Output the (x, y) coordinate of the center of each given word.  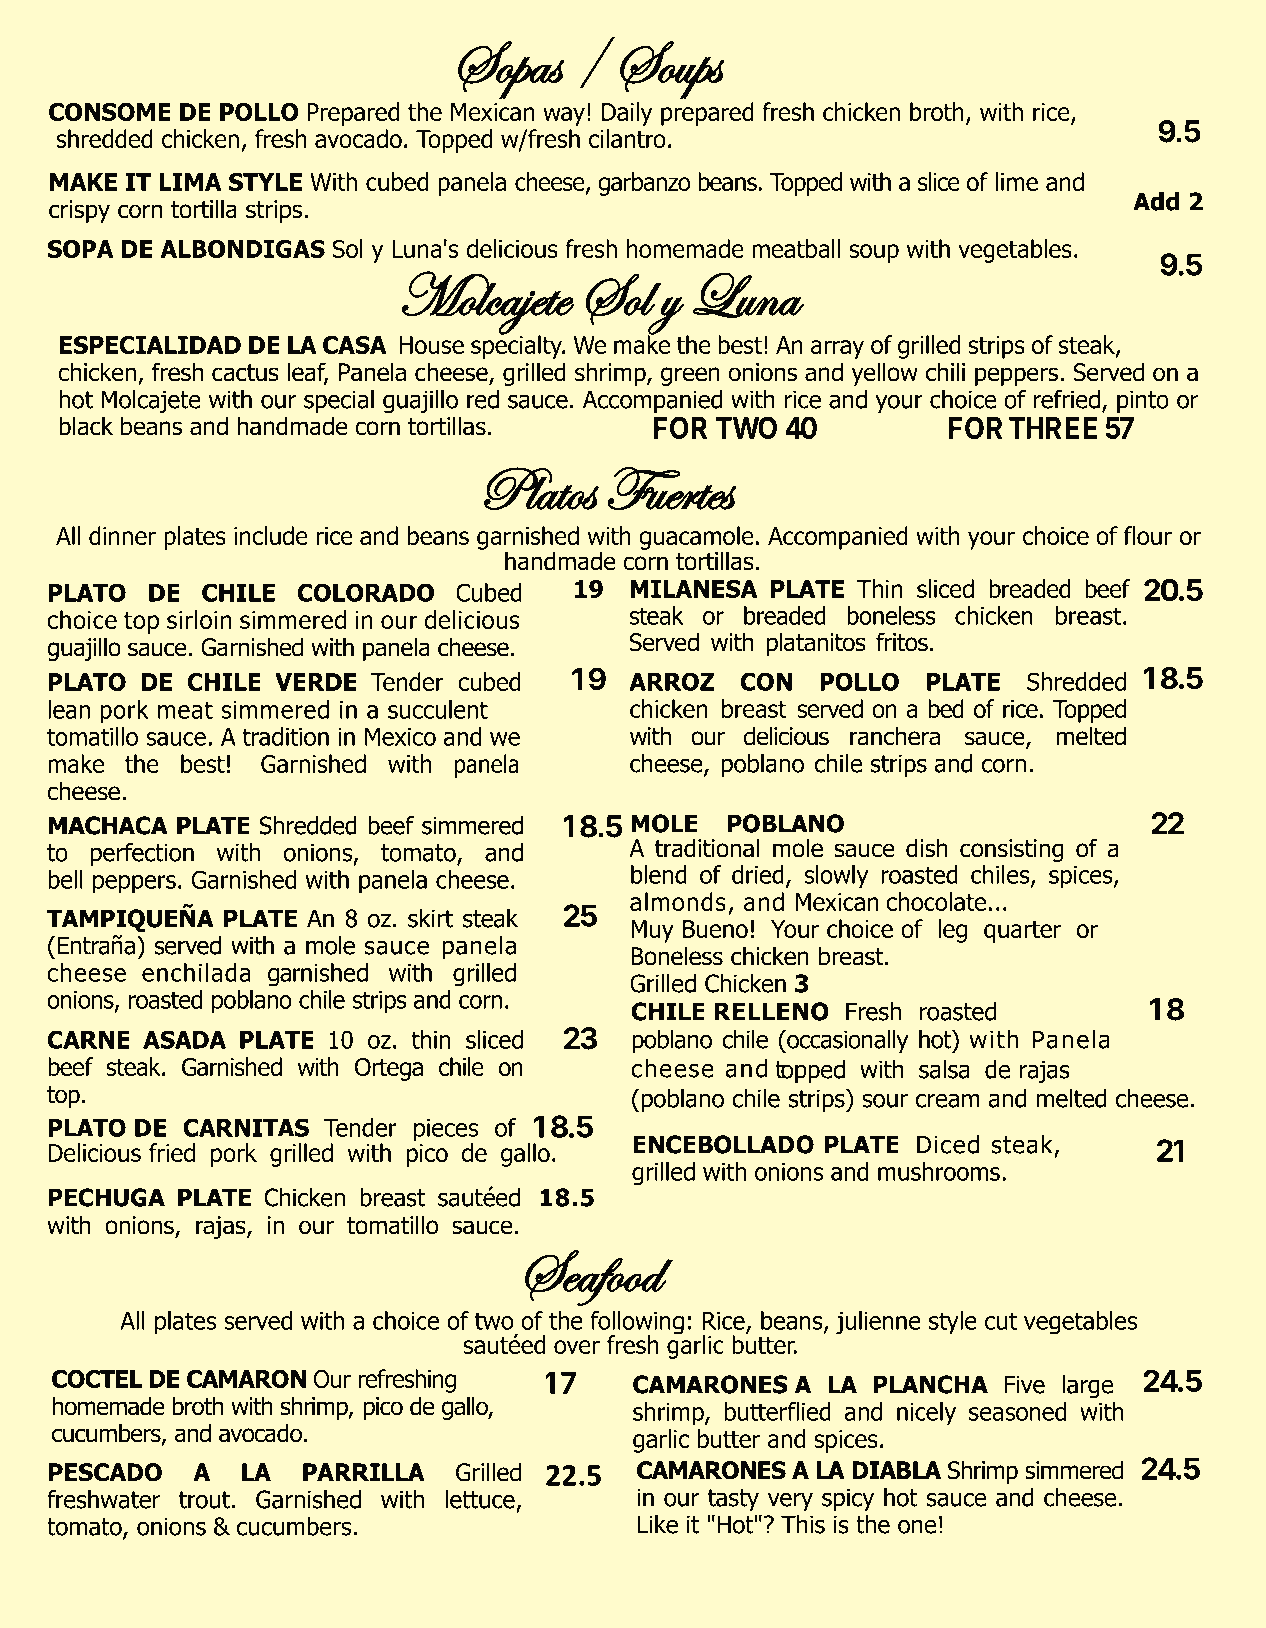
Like (658, 1524)
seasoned (1018, 1411)
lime (1017, 181)
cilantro (627, 138)
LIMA (190, 182)
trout (205, 1500)
